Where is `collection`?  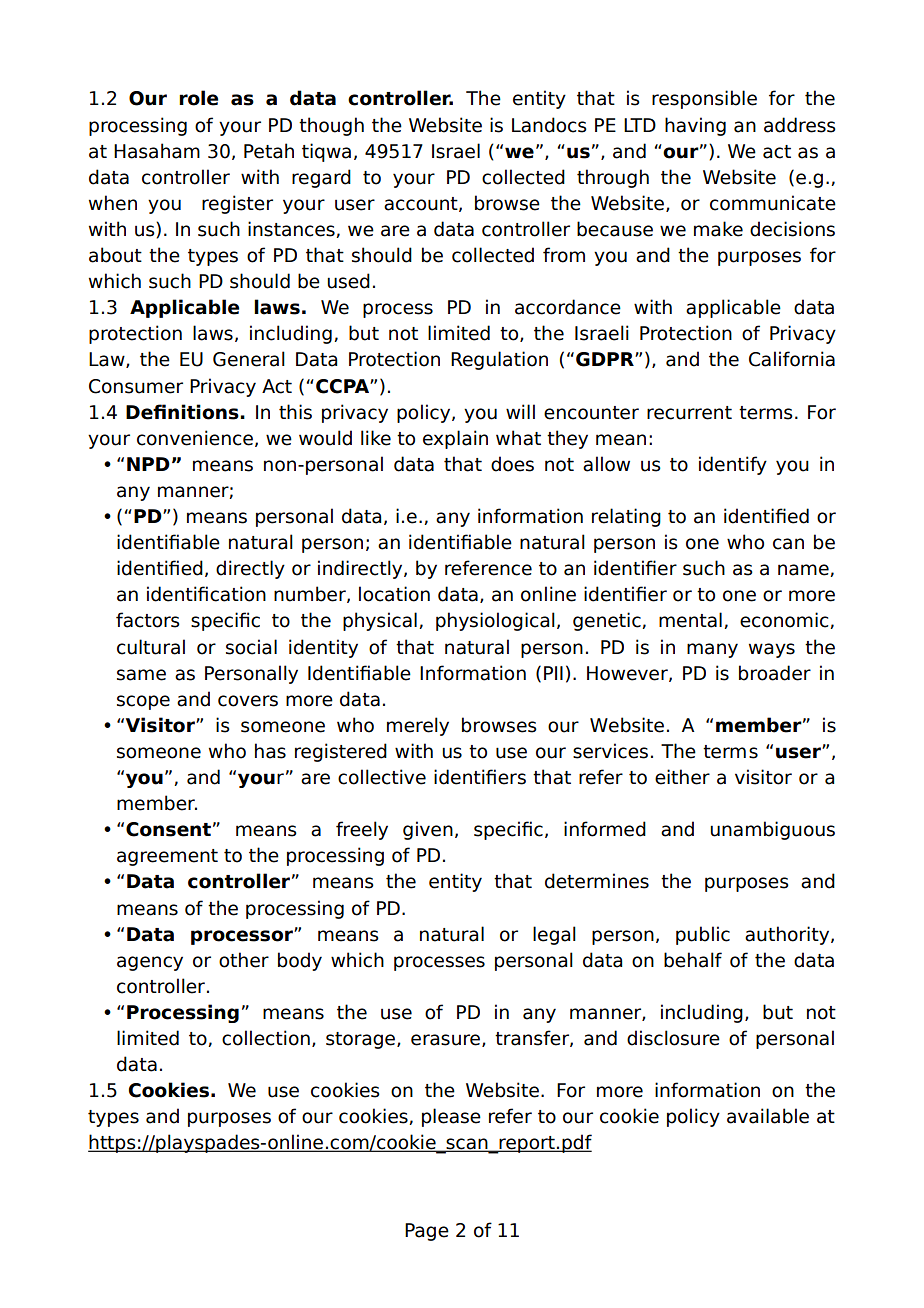 collection is located at coordinates (266, 1038).
